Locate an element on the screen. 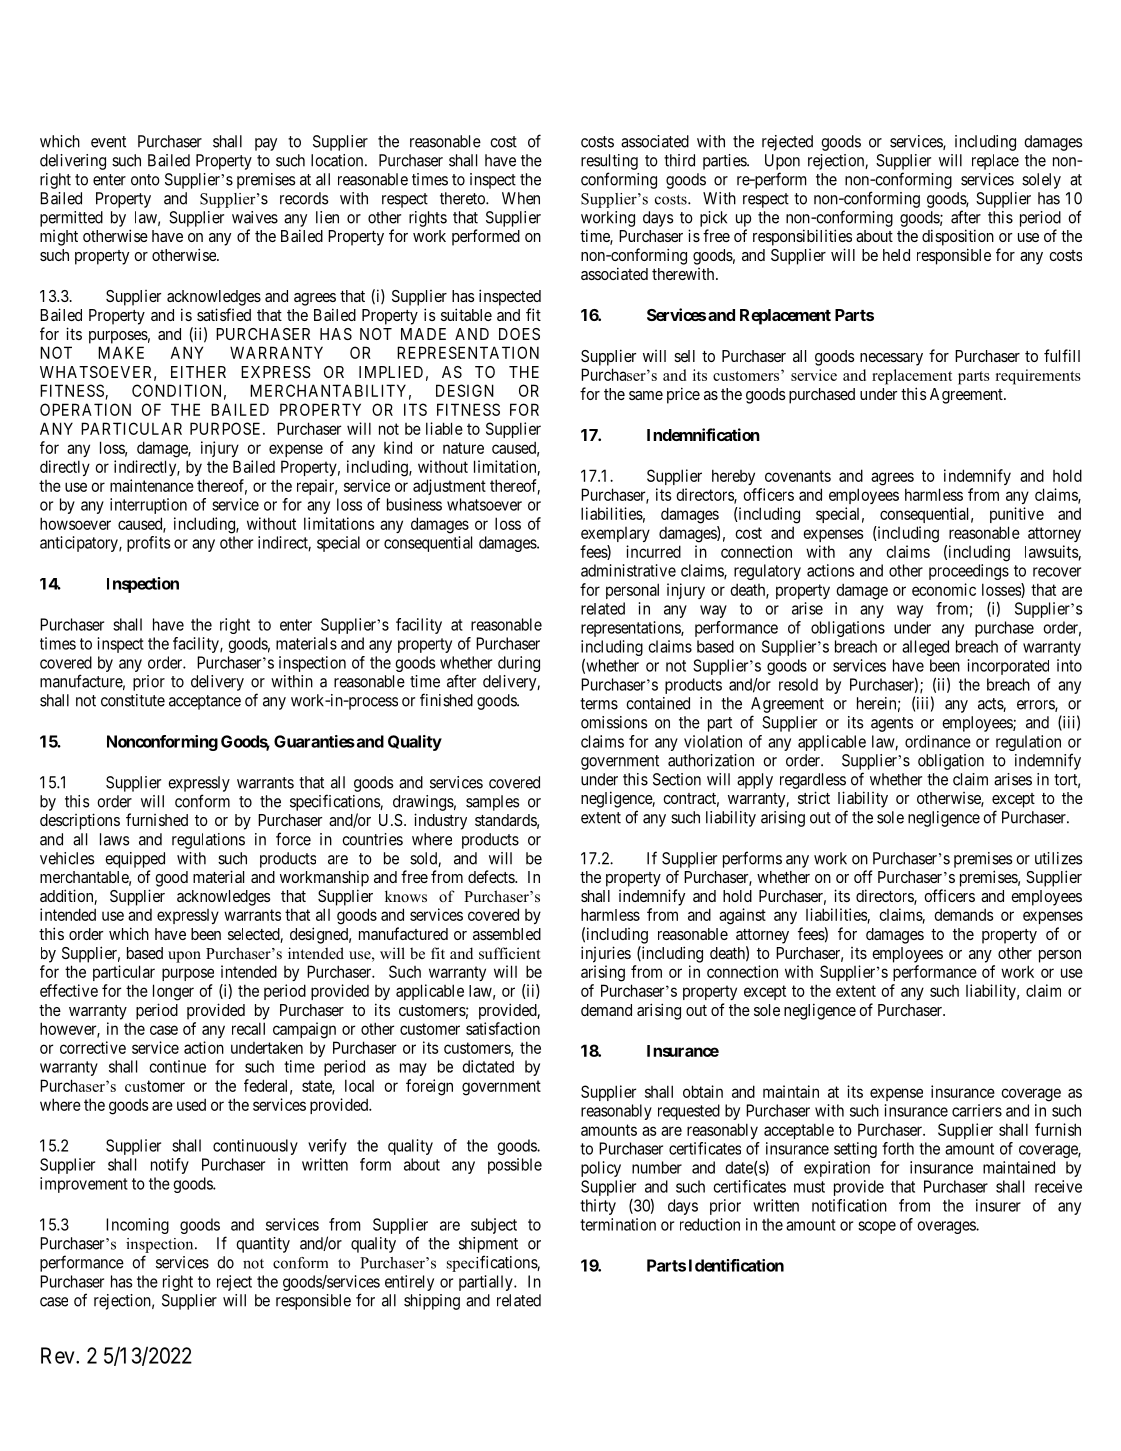  ordinance is located at coordinates (938, 741).
